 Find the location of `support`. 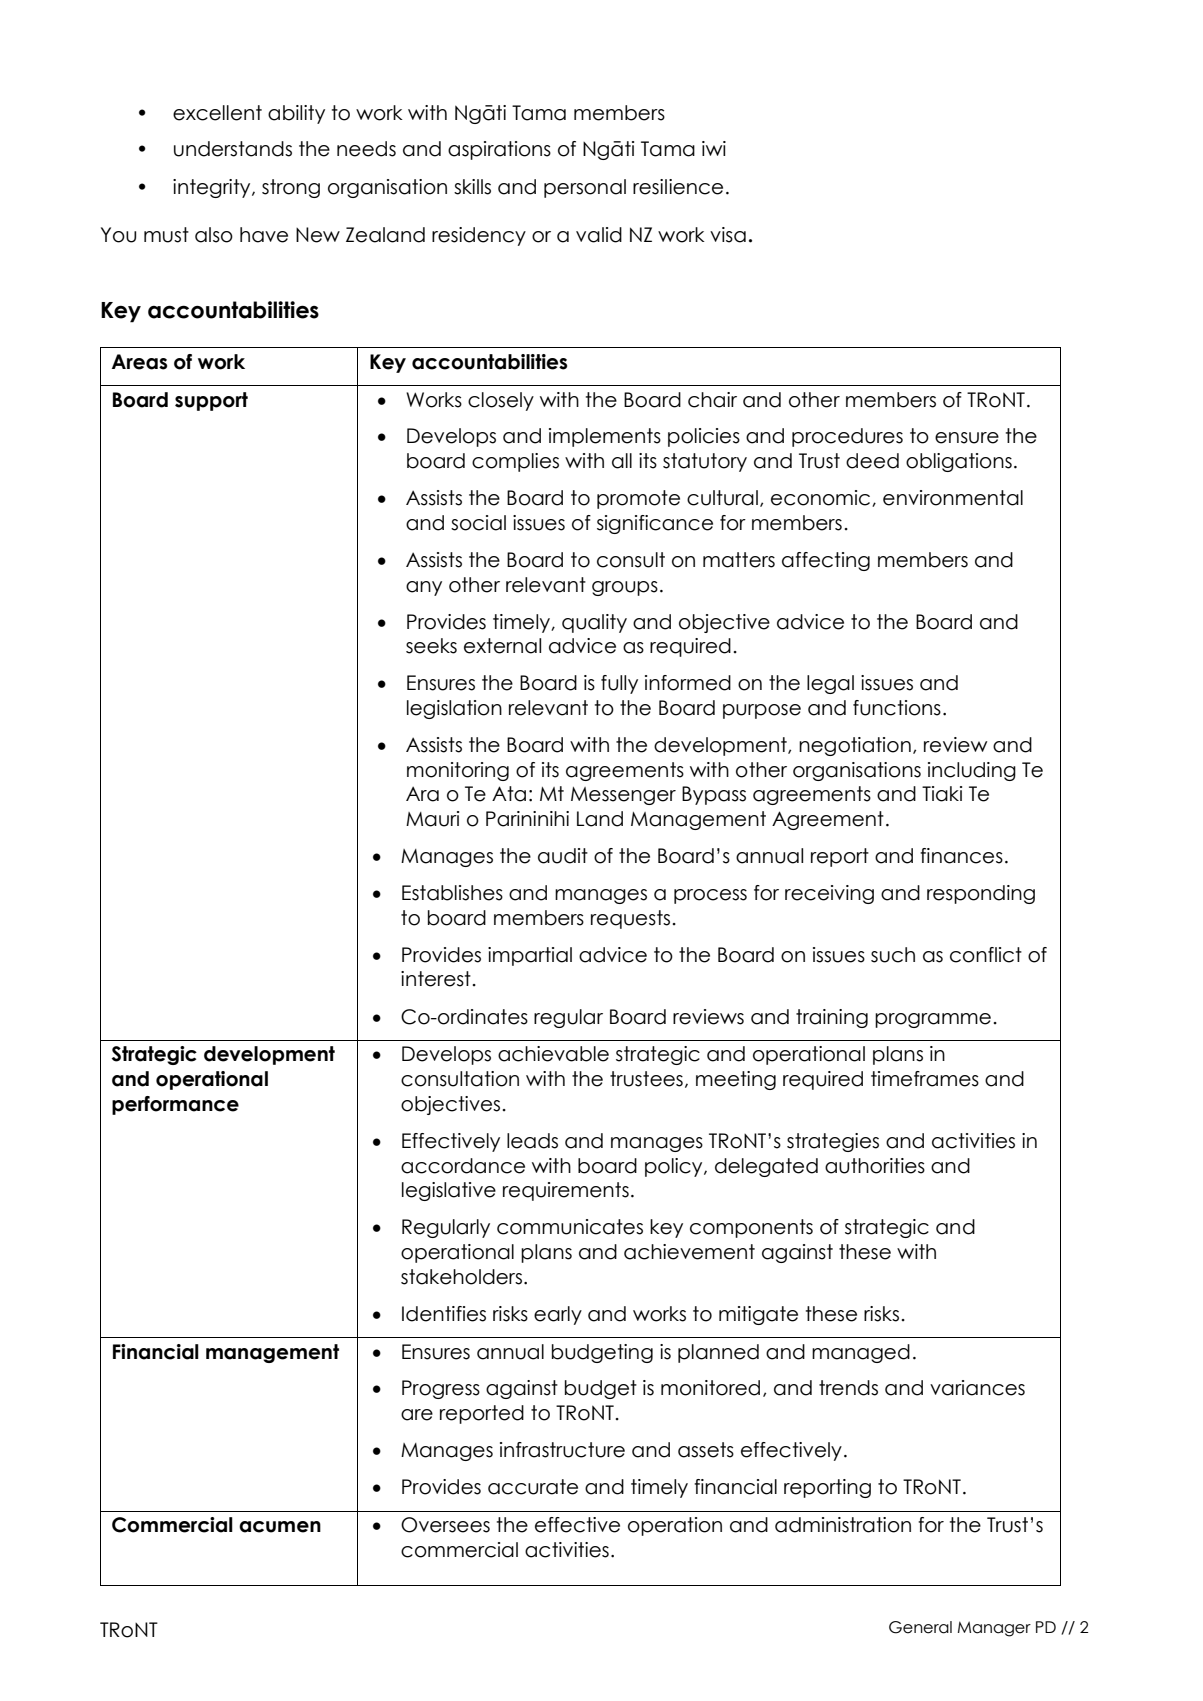

support is located at coordinates (211, 401).
